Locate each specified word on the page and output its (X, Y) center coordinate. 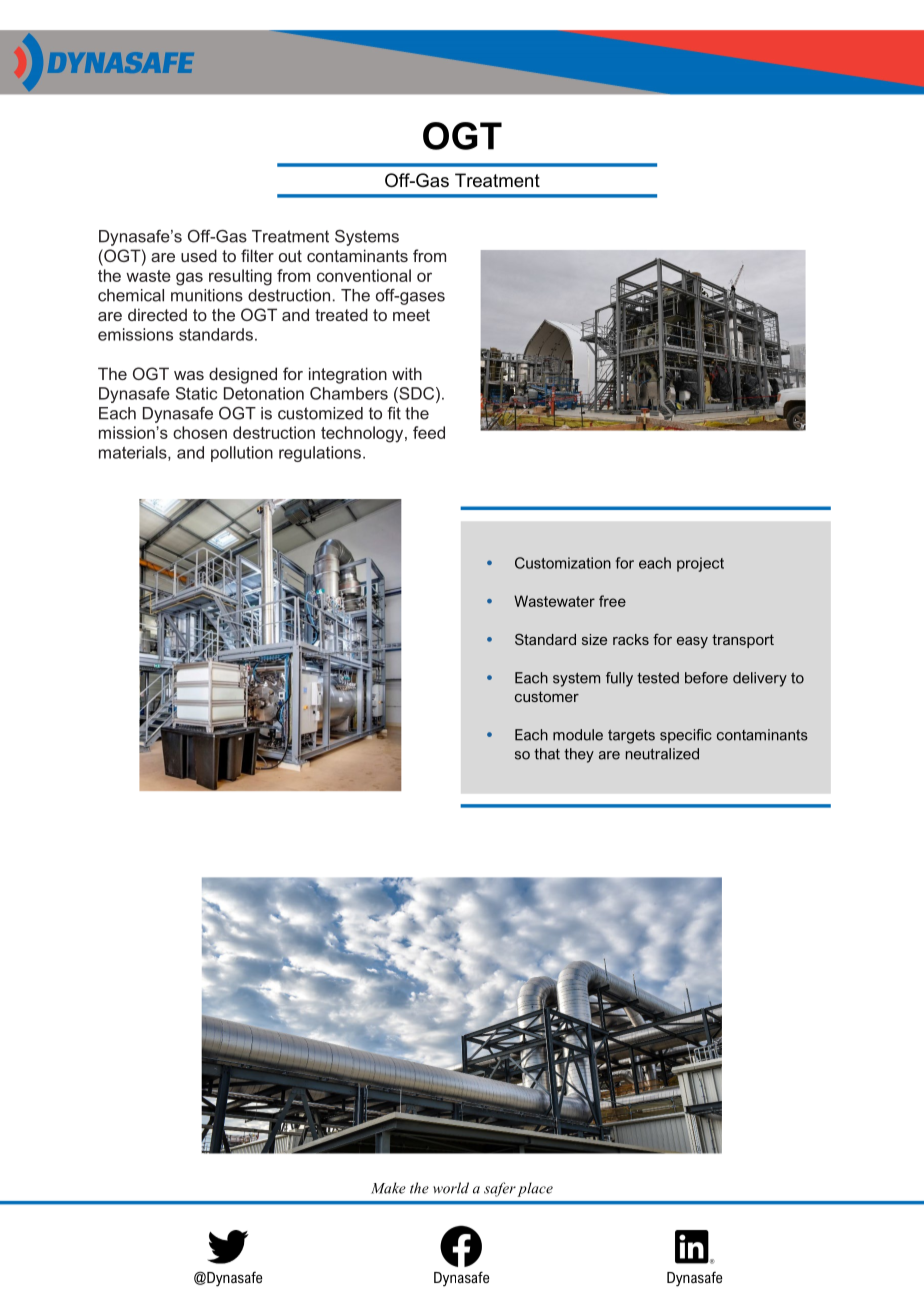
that (547, 754)
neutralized (662, 754)
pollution (242, 454)
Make (388, 1188)
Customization (563, 563)
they (579, 755)
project (700, 564)
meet (411, 315)
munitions (207, 295)
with (407, 373)
